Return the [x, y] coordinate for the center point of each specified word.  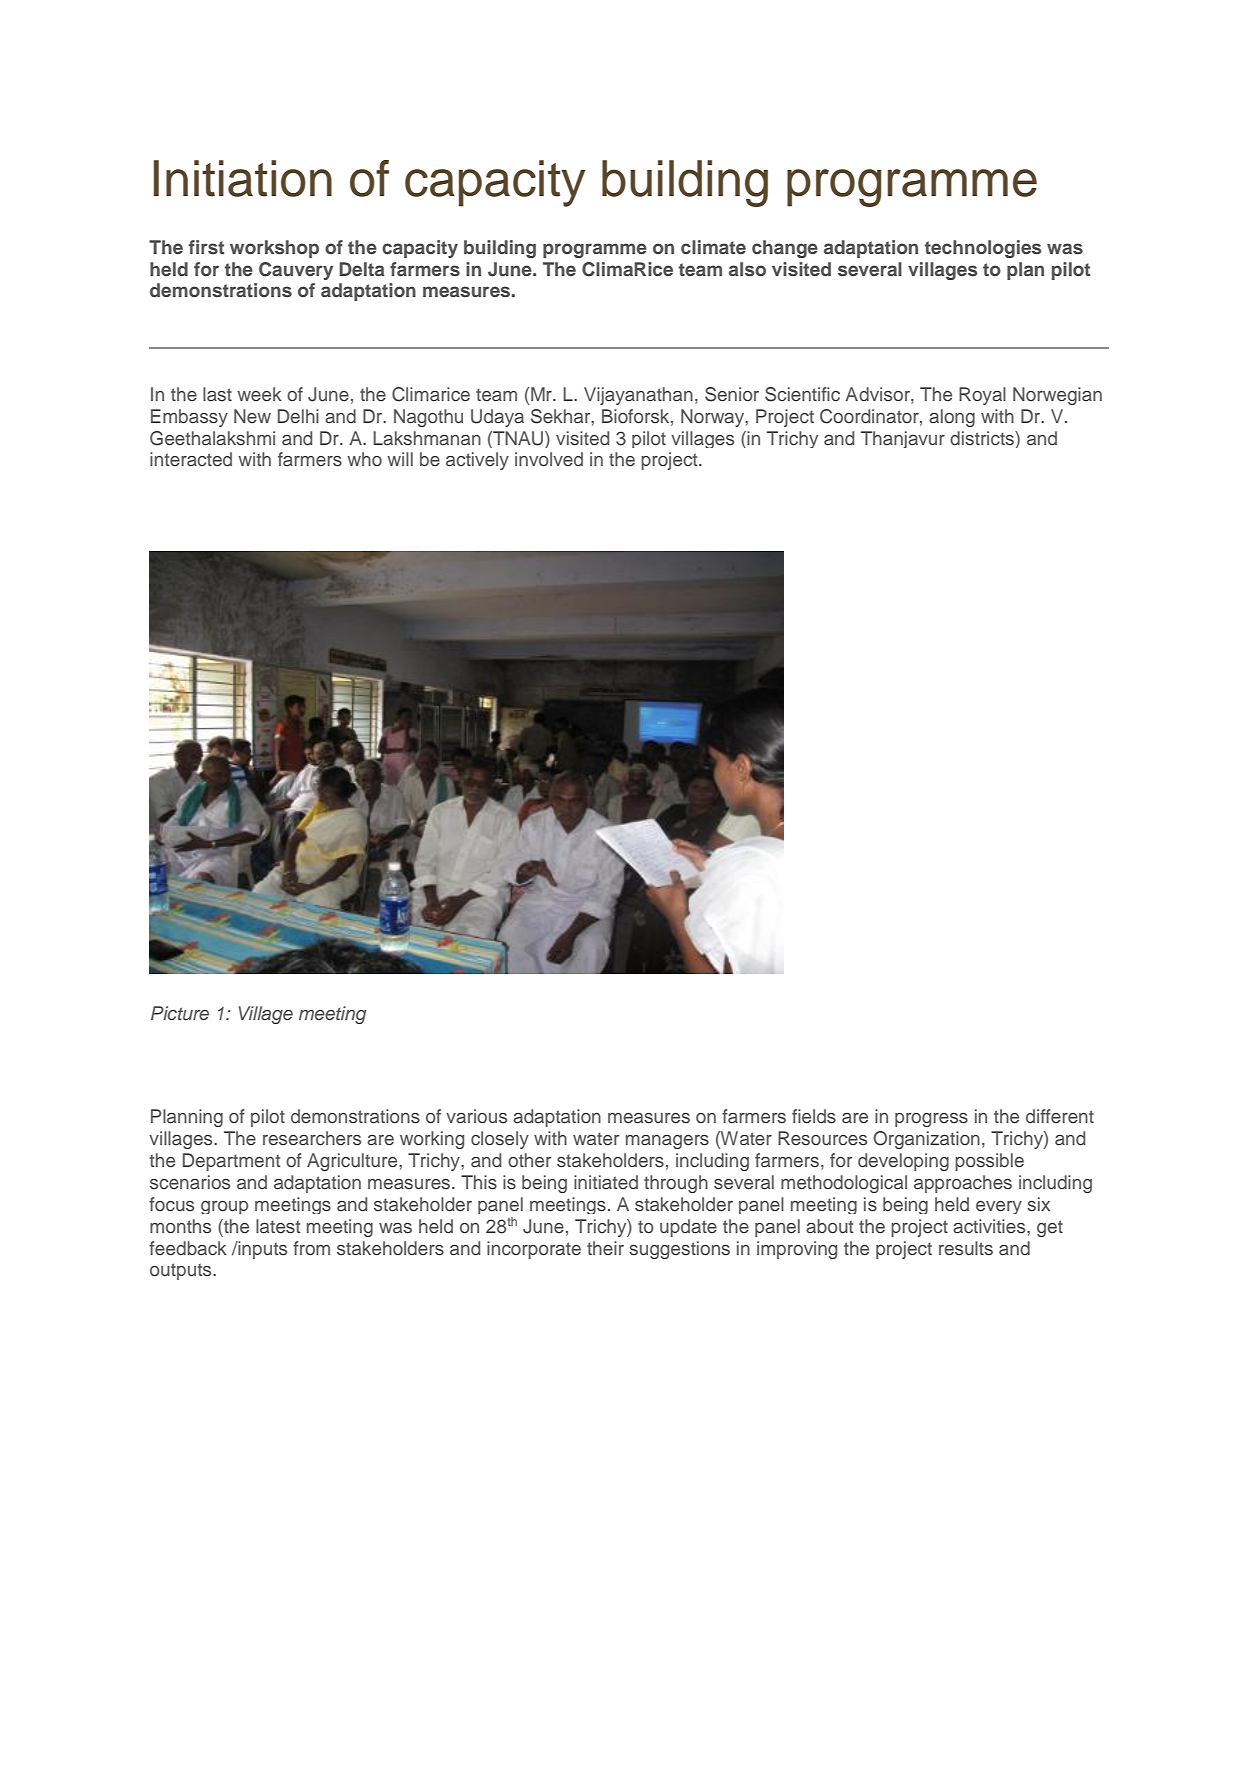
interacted [191, 459]
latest [278, 1226]
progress [931, 1120]
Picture [180, 1013]
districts [983, 438]
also [747, 269]
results [966, 1248]
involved [549, 459]
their [605, 1248]
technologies [983, 249]
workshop [274, 249]
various [476, 1116]
